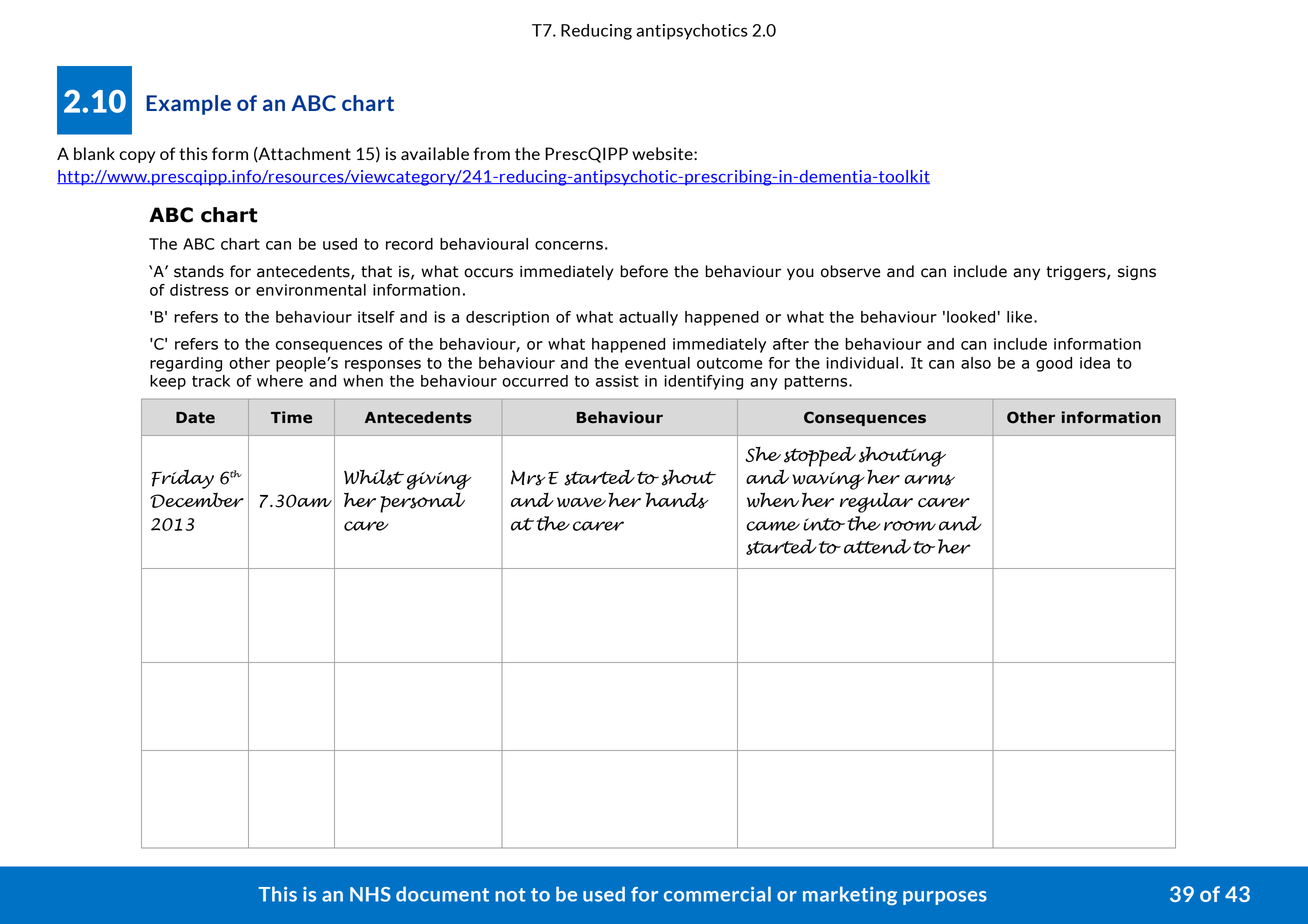 Image resolution: width=1308 pixels, height=924 pixels. What do you see at coordinates (370, 894) in the screenshot?
I see `NHS` at bounding box center [370, 894].
